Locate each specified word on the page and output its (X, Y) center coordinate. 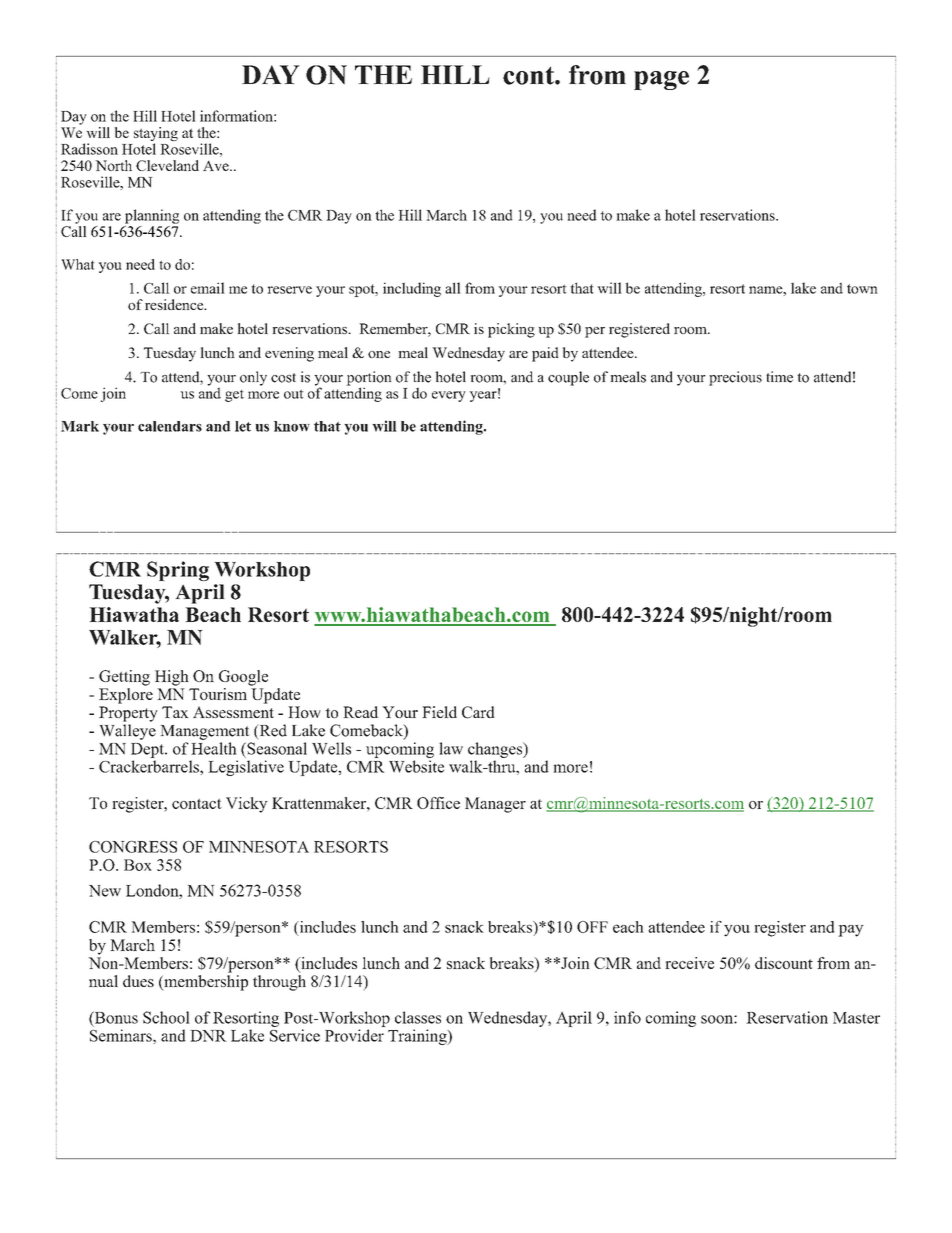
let (243, 426)
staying (156, 135)
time (779, 377)
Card (478, 712)
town (862, 289)
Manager (495, 805)
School (166, 1017)
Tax (175, 712)
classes (418, 1017)
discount (784, 963)
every (449, 396)
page (661, 80)
